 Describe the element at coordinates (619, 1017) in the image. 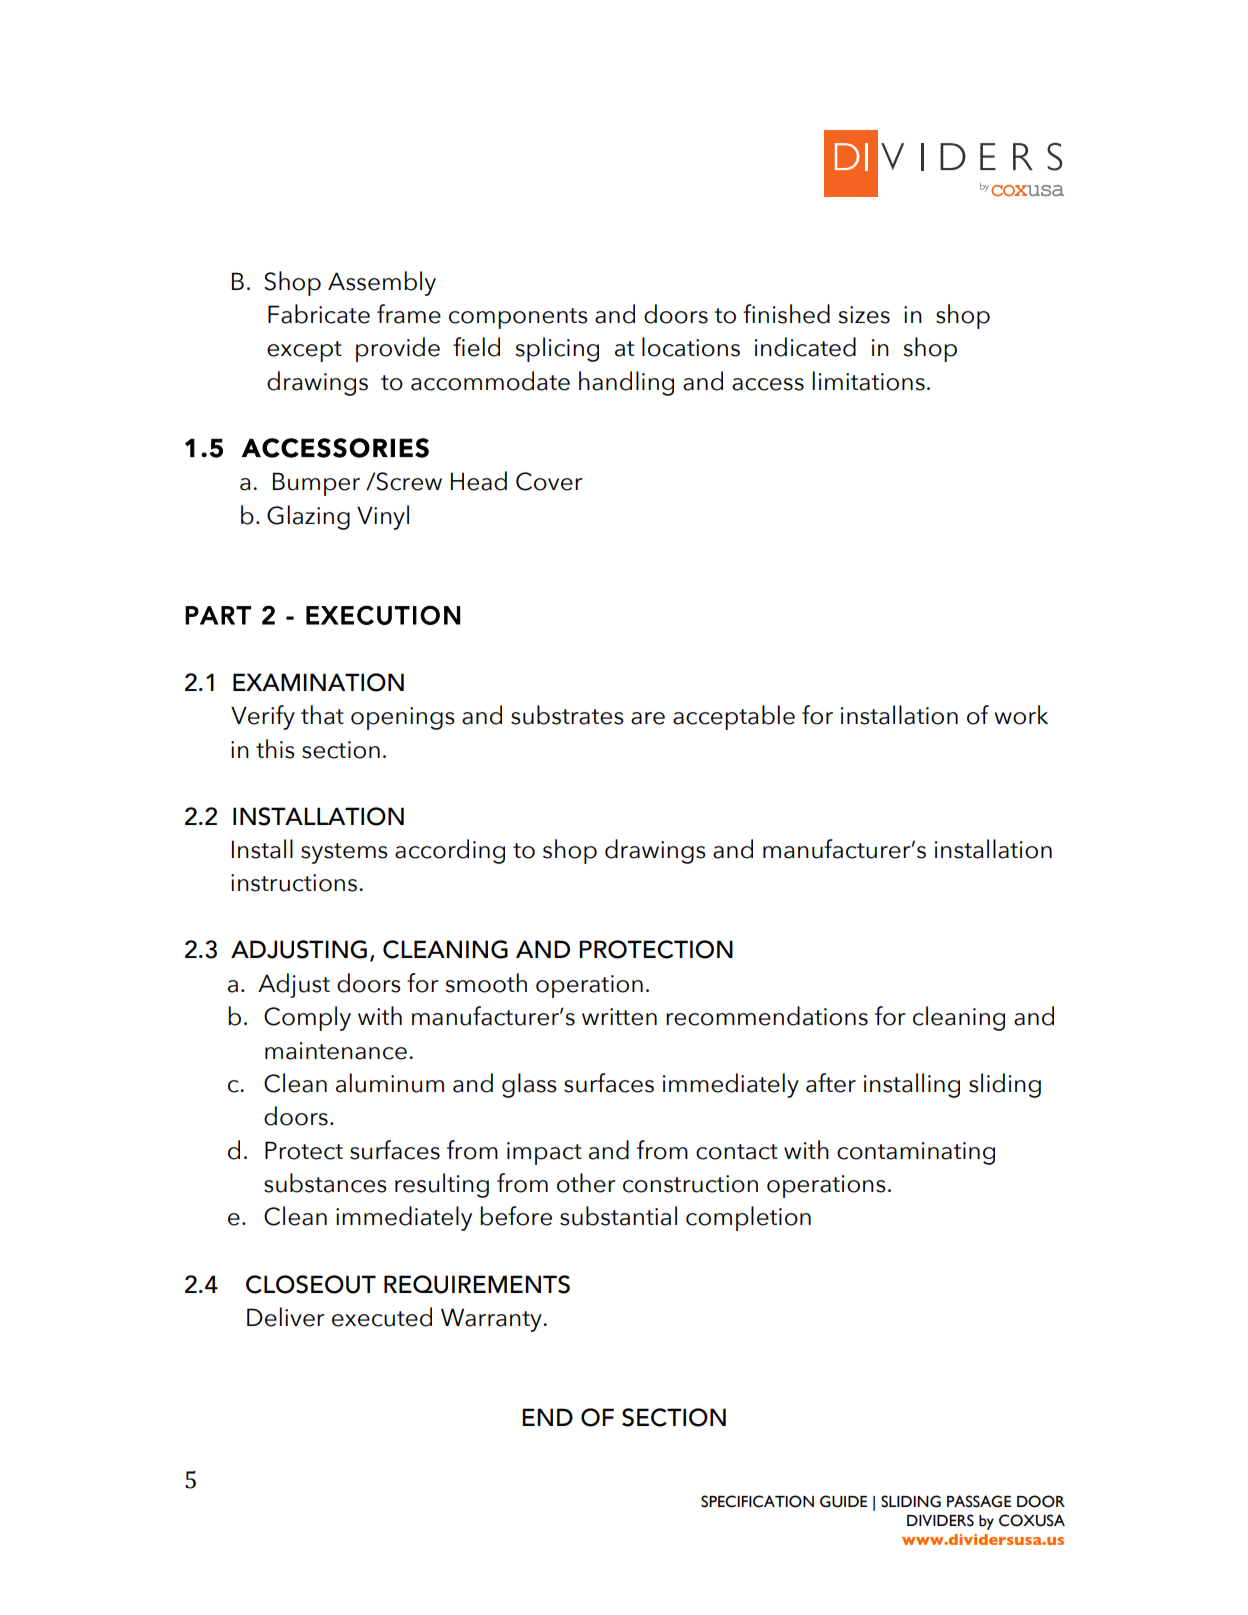

I see `written` at that location.
